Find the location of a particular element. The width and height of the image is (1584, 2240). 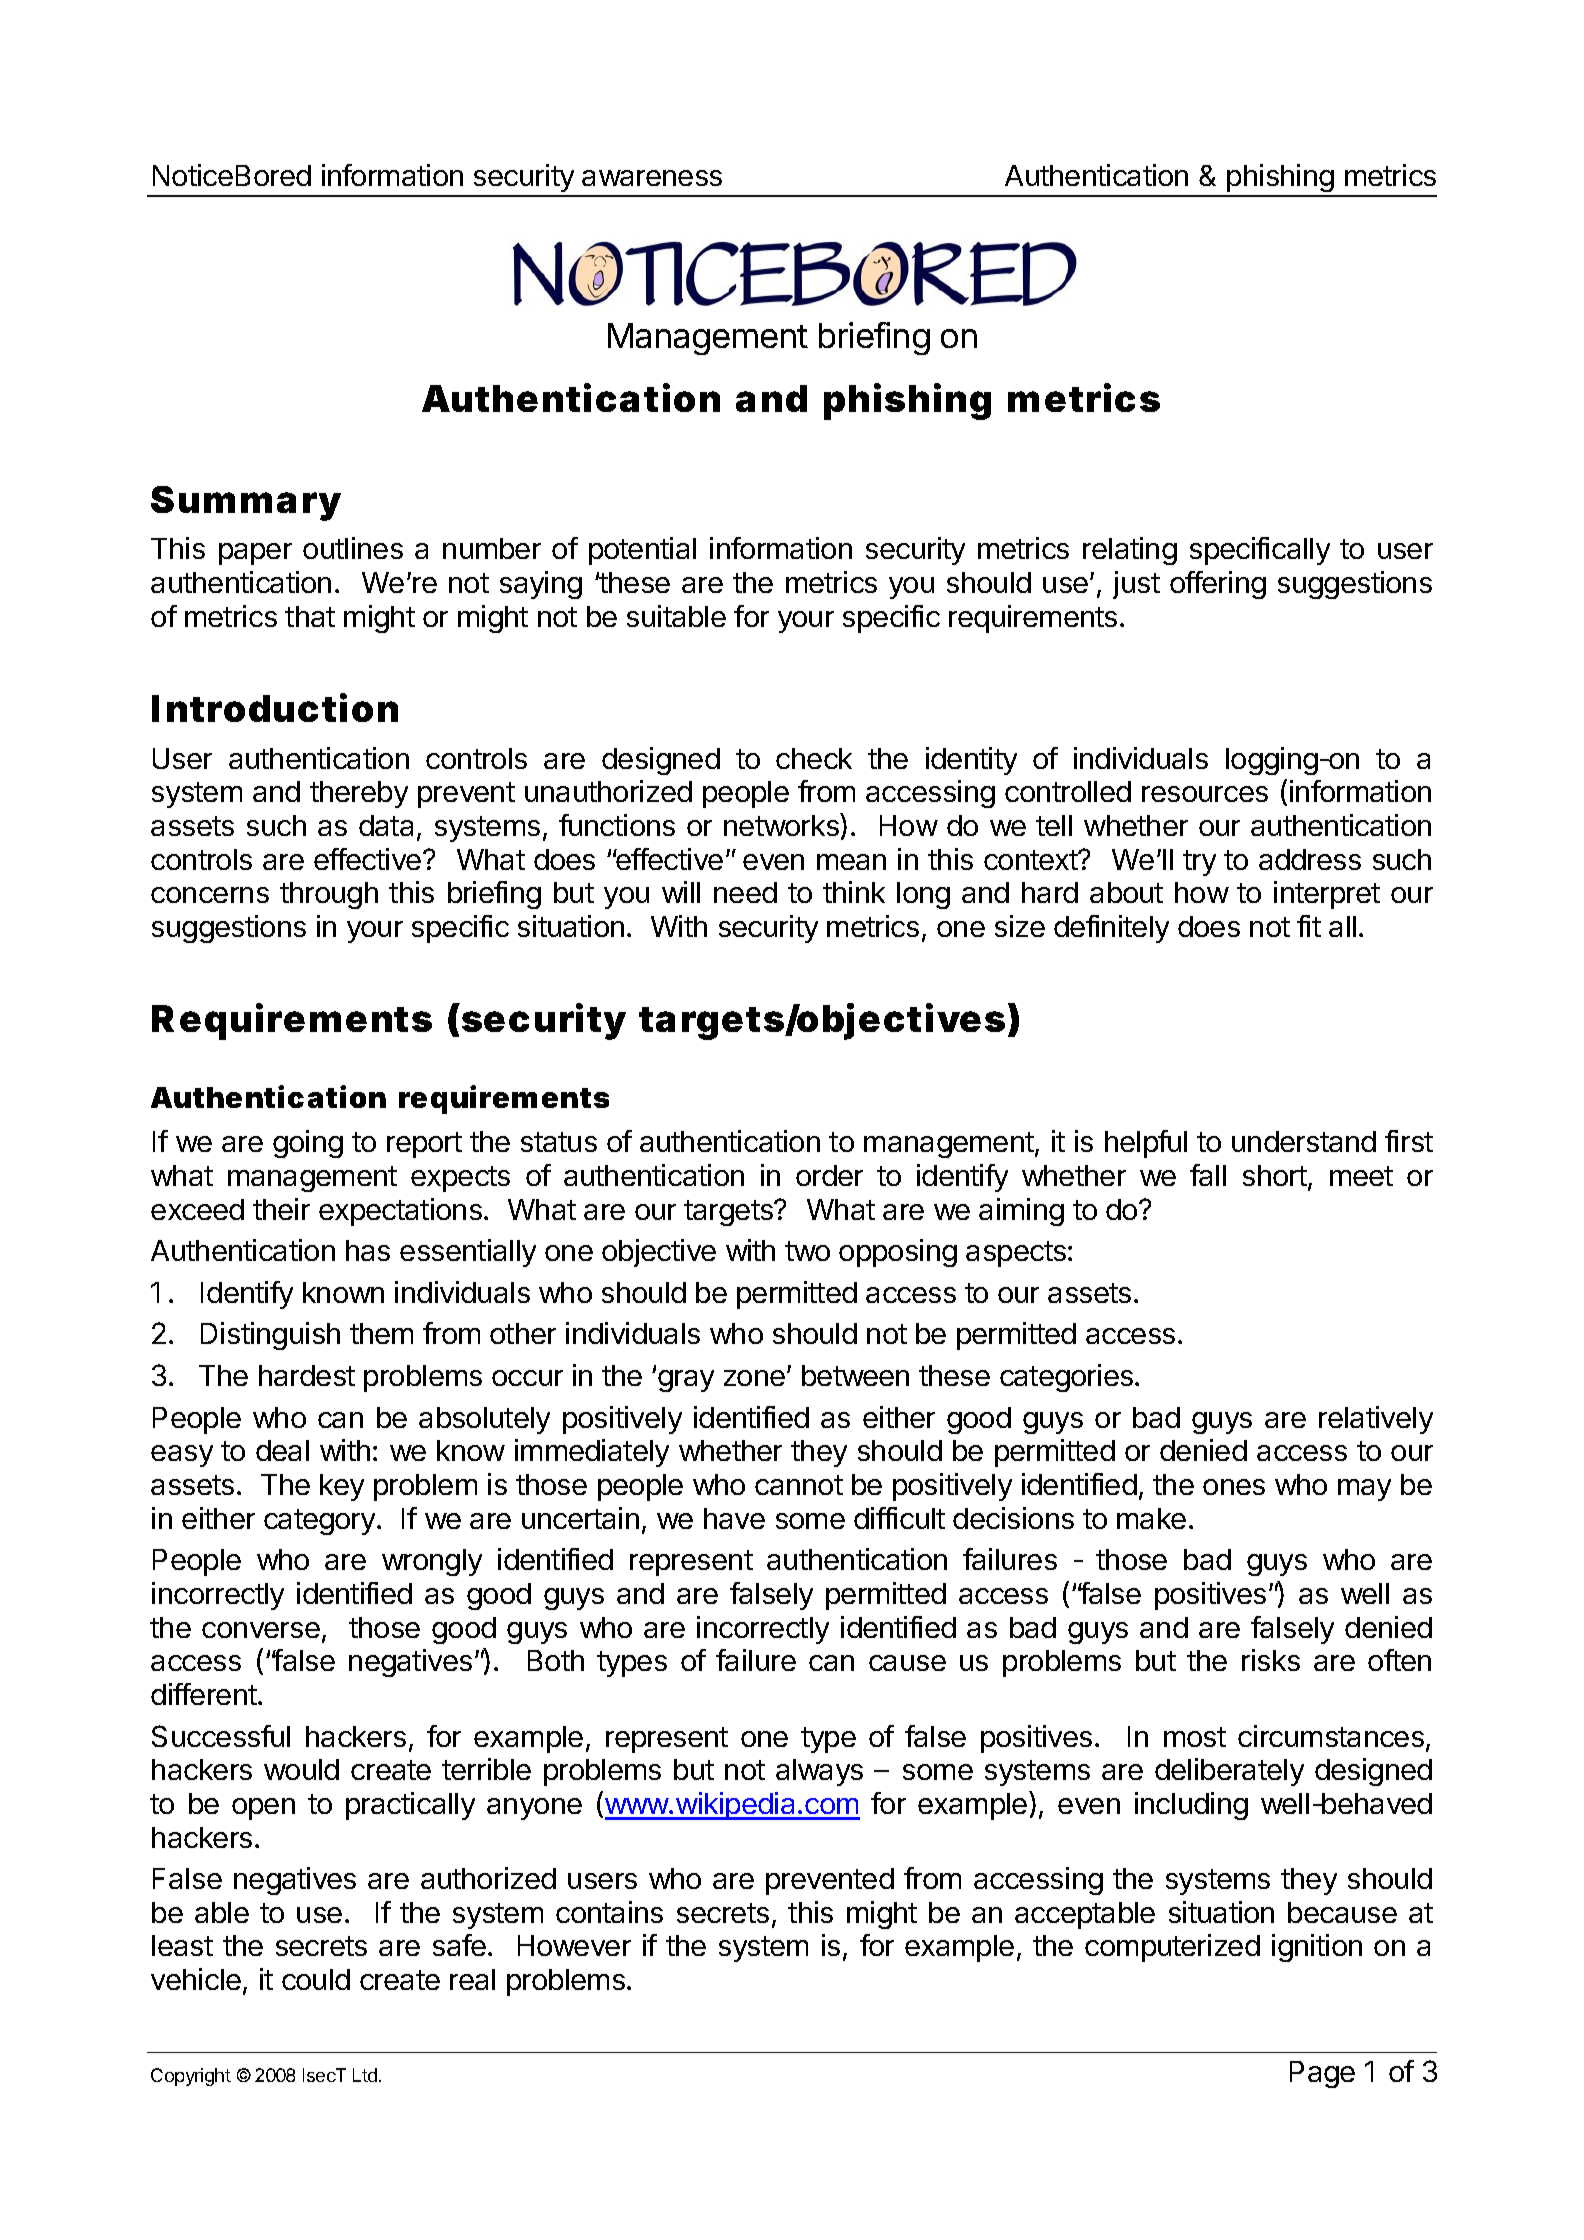

contains is located at coordinates (609, 1912).
